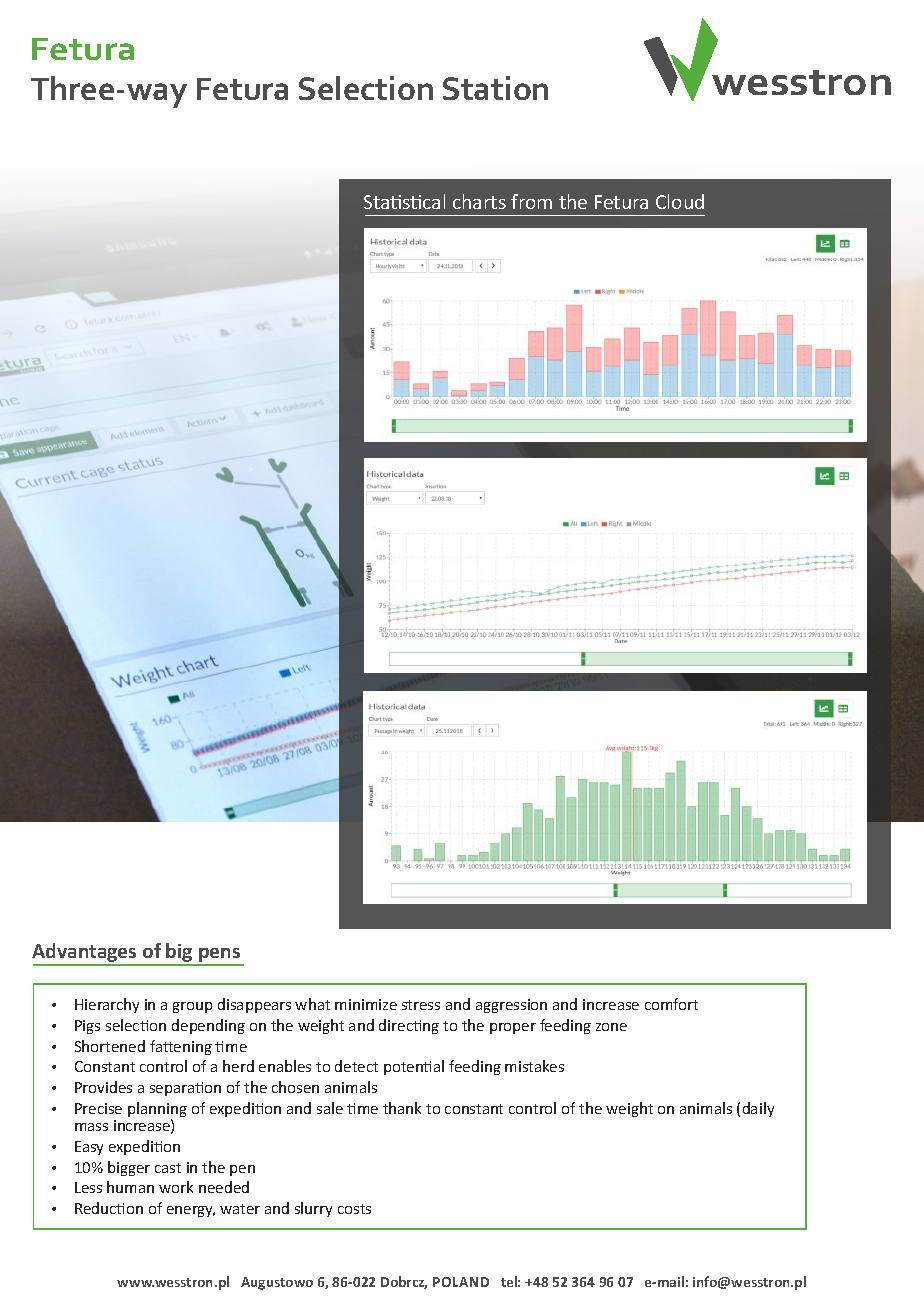 The height and width of the screenshot is (1308, 924). What do you see at coordinates (671, 1004) in the screenshot?
I see `comfort` at bounding box center [671, 1004].
